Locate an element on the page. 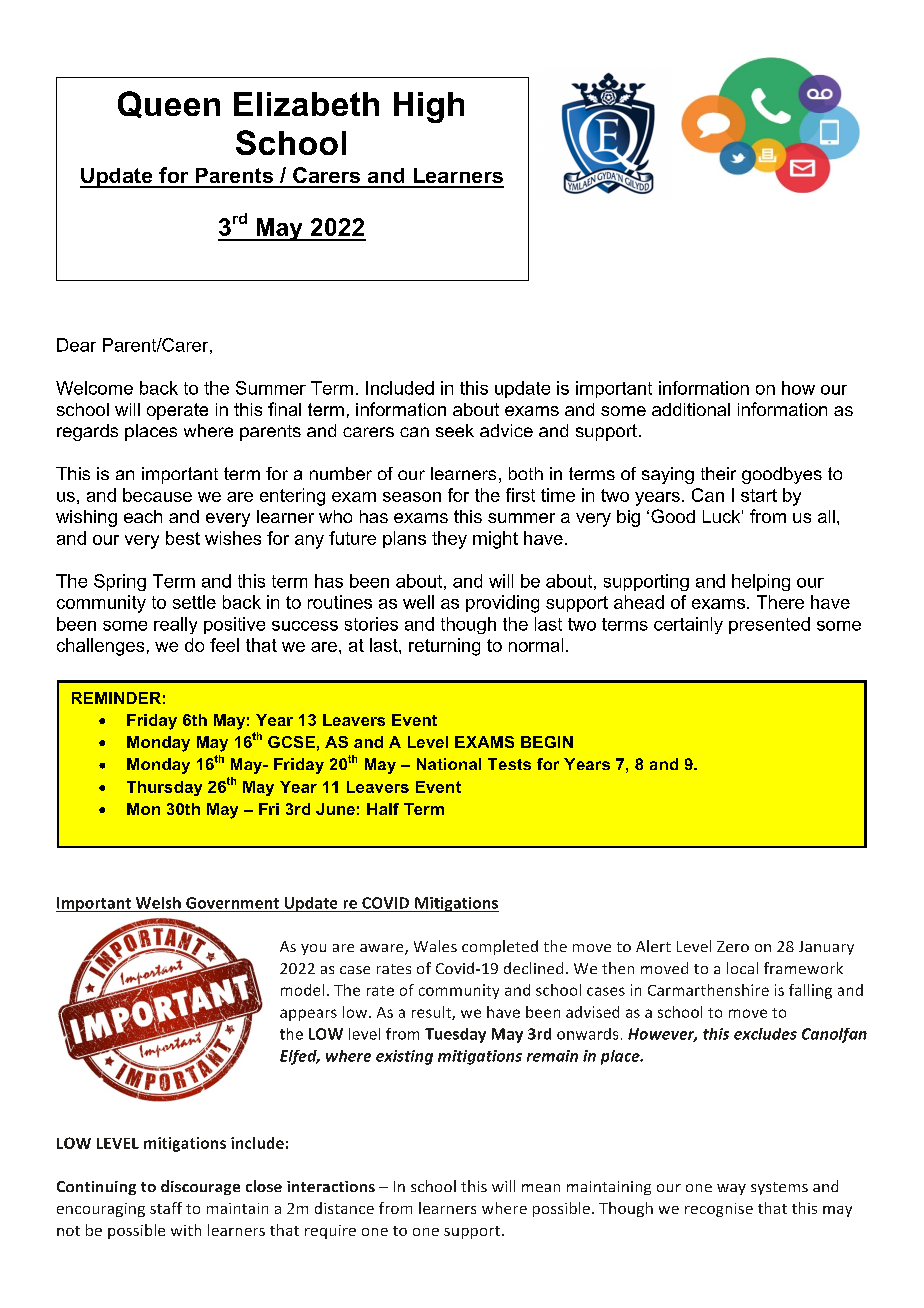 This page has width=924, height=1308. Zero is located at coordinates (733, 946).
